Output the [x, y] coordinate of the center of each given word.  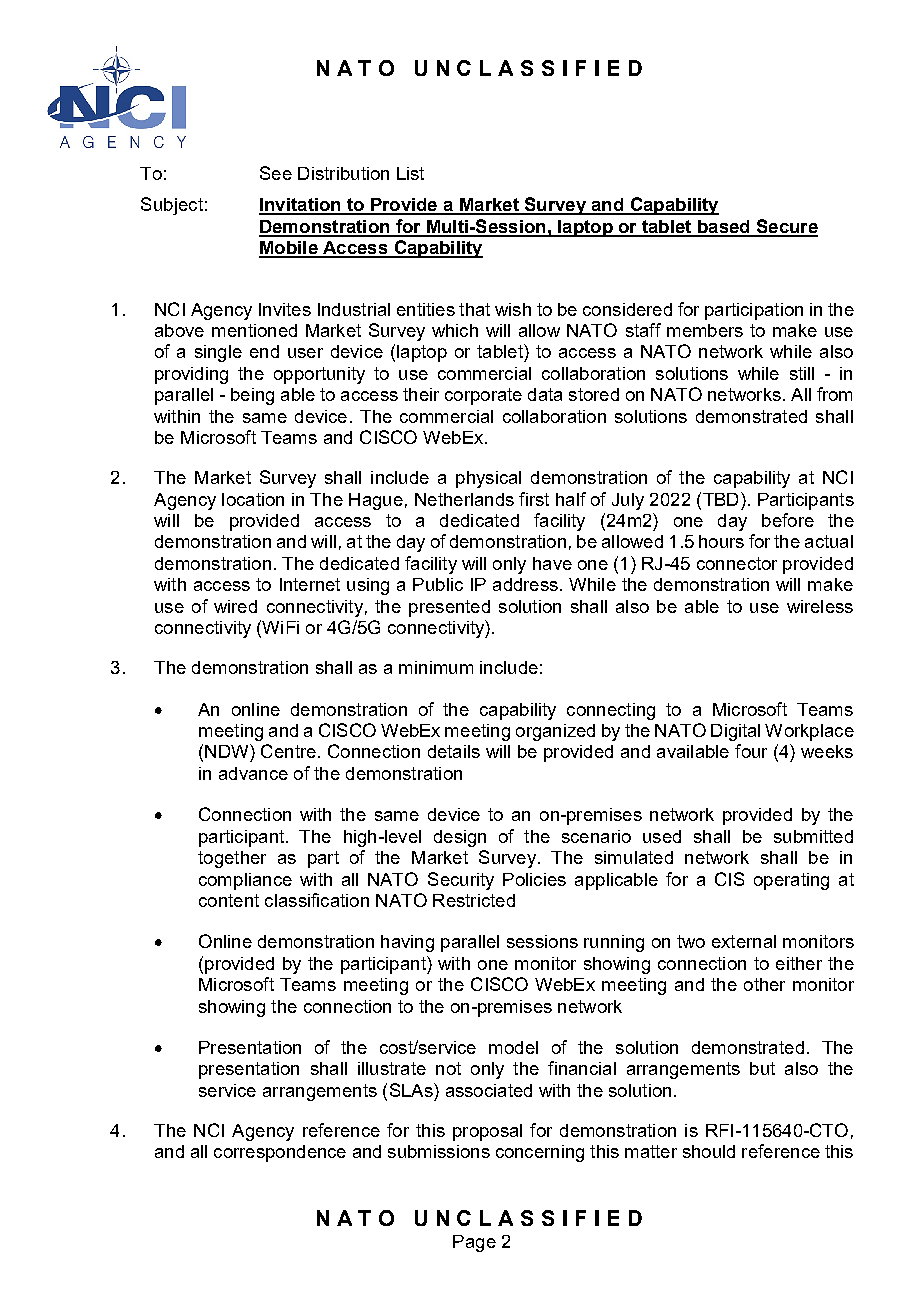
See [276, 173]
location [253, 499]
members [705, 330]
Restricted [474, 900]
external [744, 941]
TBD [720, 499]
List [410, 173]
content [229, 900]
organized [555, 732]
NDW [226, 751]
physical [488, 479]
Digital [735, 732]
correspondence [280, 1153]
